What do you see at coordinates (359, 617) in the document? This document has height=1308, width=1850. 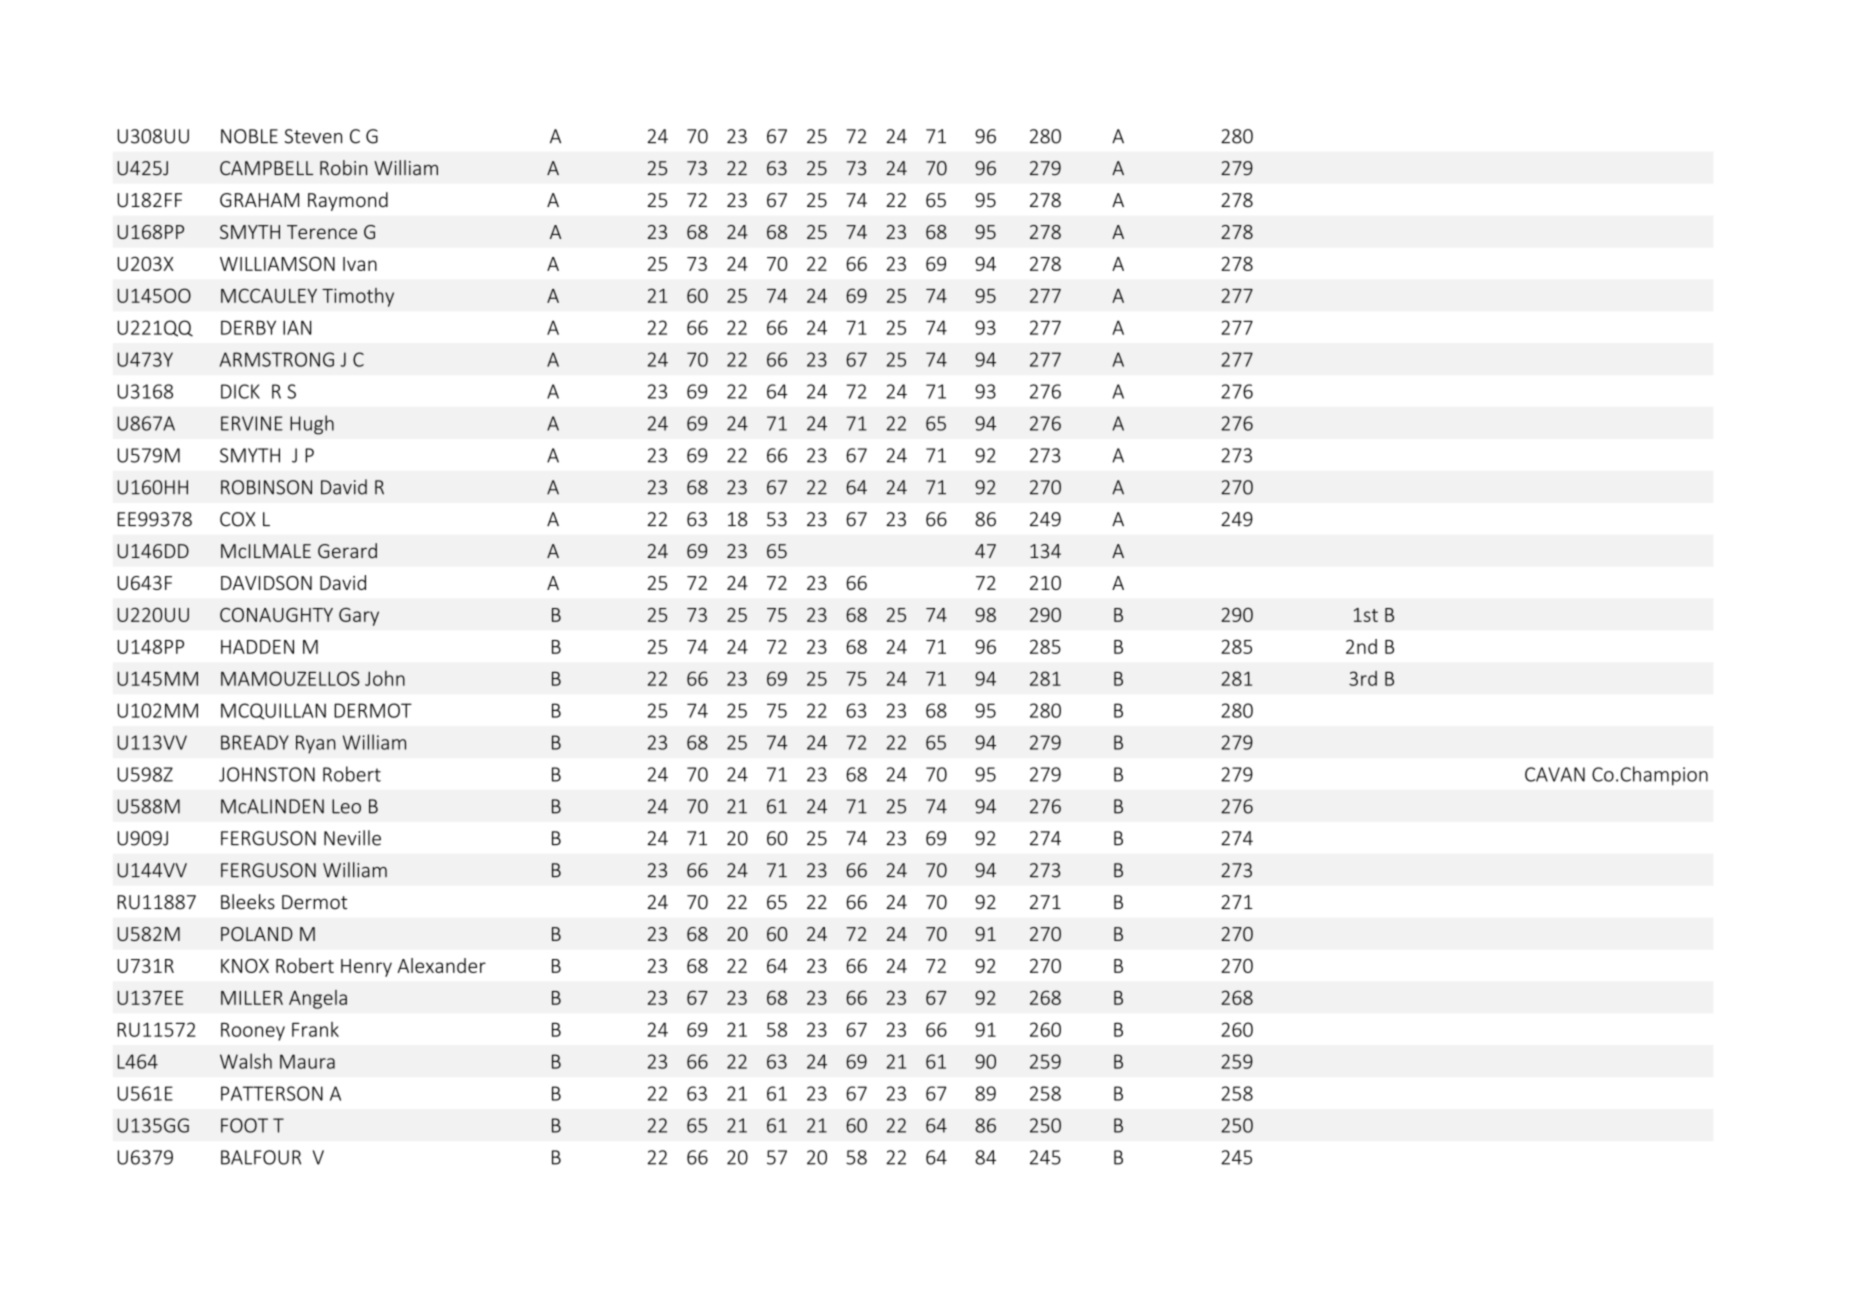 I see `Gary` at bounding box center [359, 617].
